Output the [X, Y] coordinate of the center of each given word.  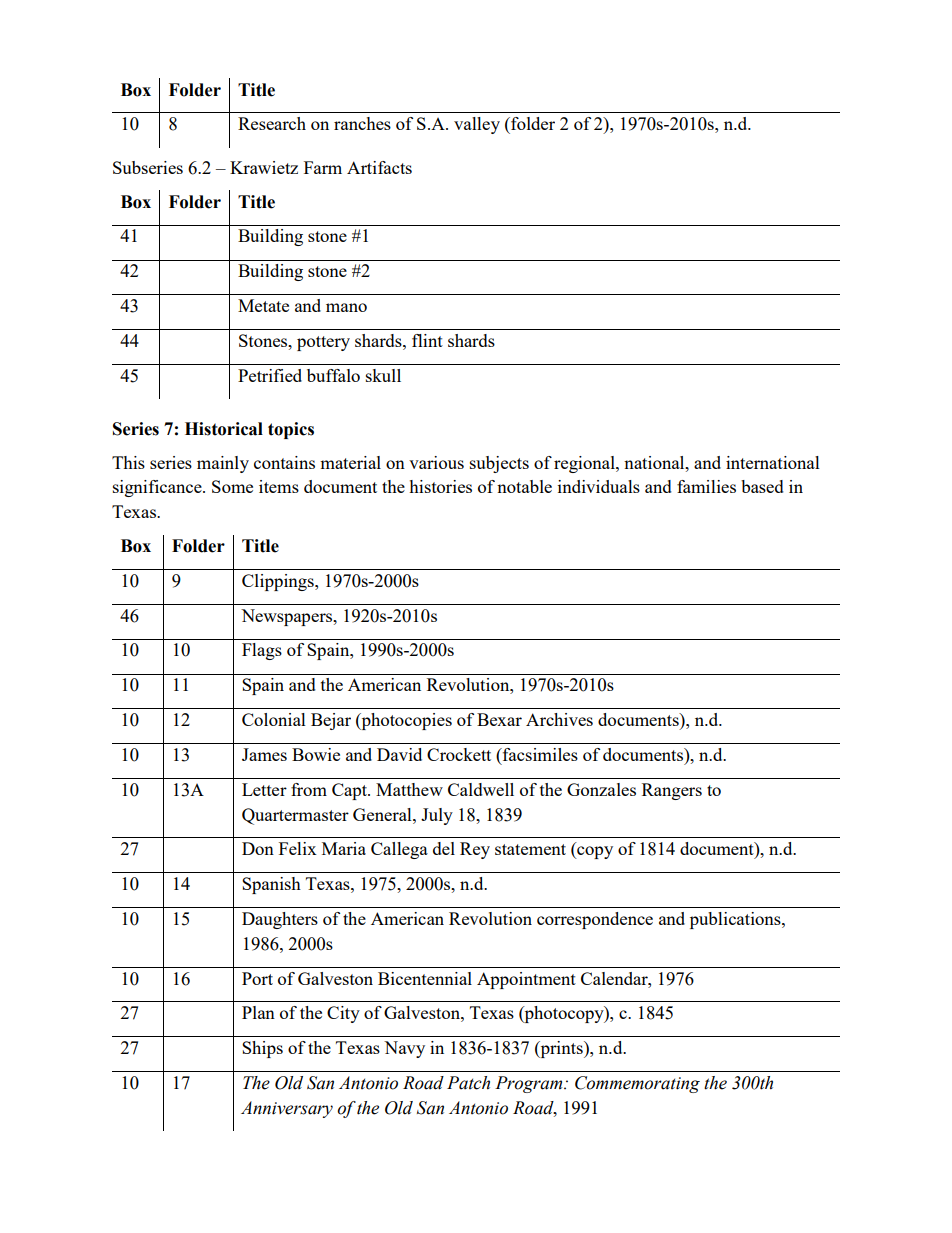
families [706, 486]
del [444, 848]
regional [585, 464]
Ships [262, 1049]
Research [272, 123]
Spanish [271, 885]
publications [736, 920]
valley [477, 125]
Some [232, 486]
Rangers [672, 791]
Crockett [459, 754]
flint [427, 340]
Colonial [274, 719]
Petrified [270, 375]
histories [440, 486]
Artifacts [379, 167]
